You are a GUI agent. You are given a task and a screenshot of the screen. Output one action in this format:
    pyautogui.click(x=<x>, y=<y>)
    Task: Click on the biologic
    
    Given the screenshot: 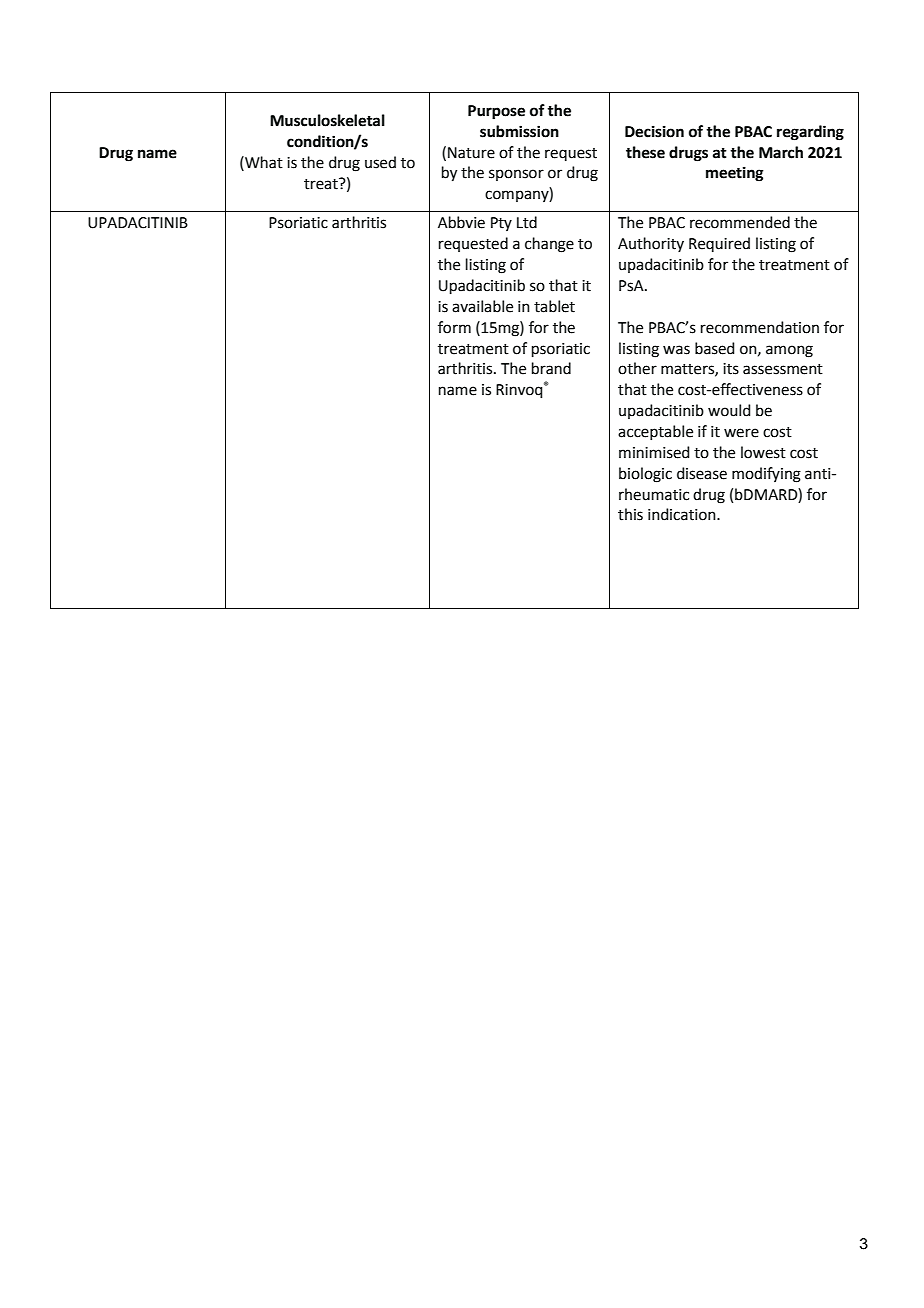 What is the action you would take?
    pyautogui.click(x=645, y=475)
